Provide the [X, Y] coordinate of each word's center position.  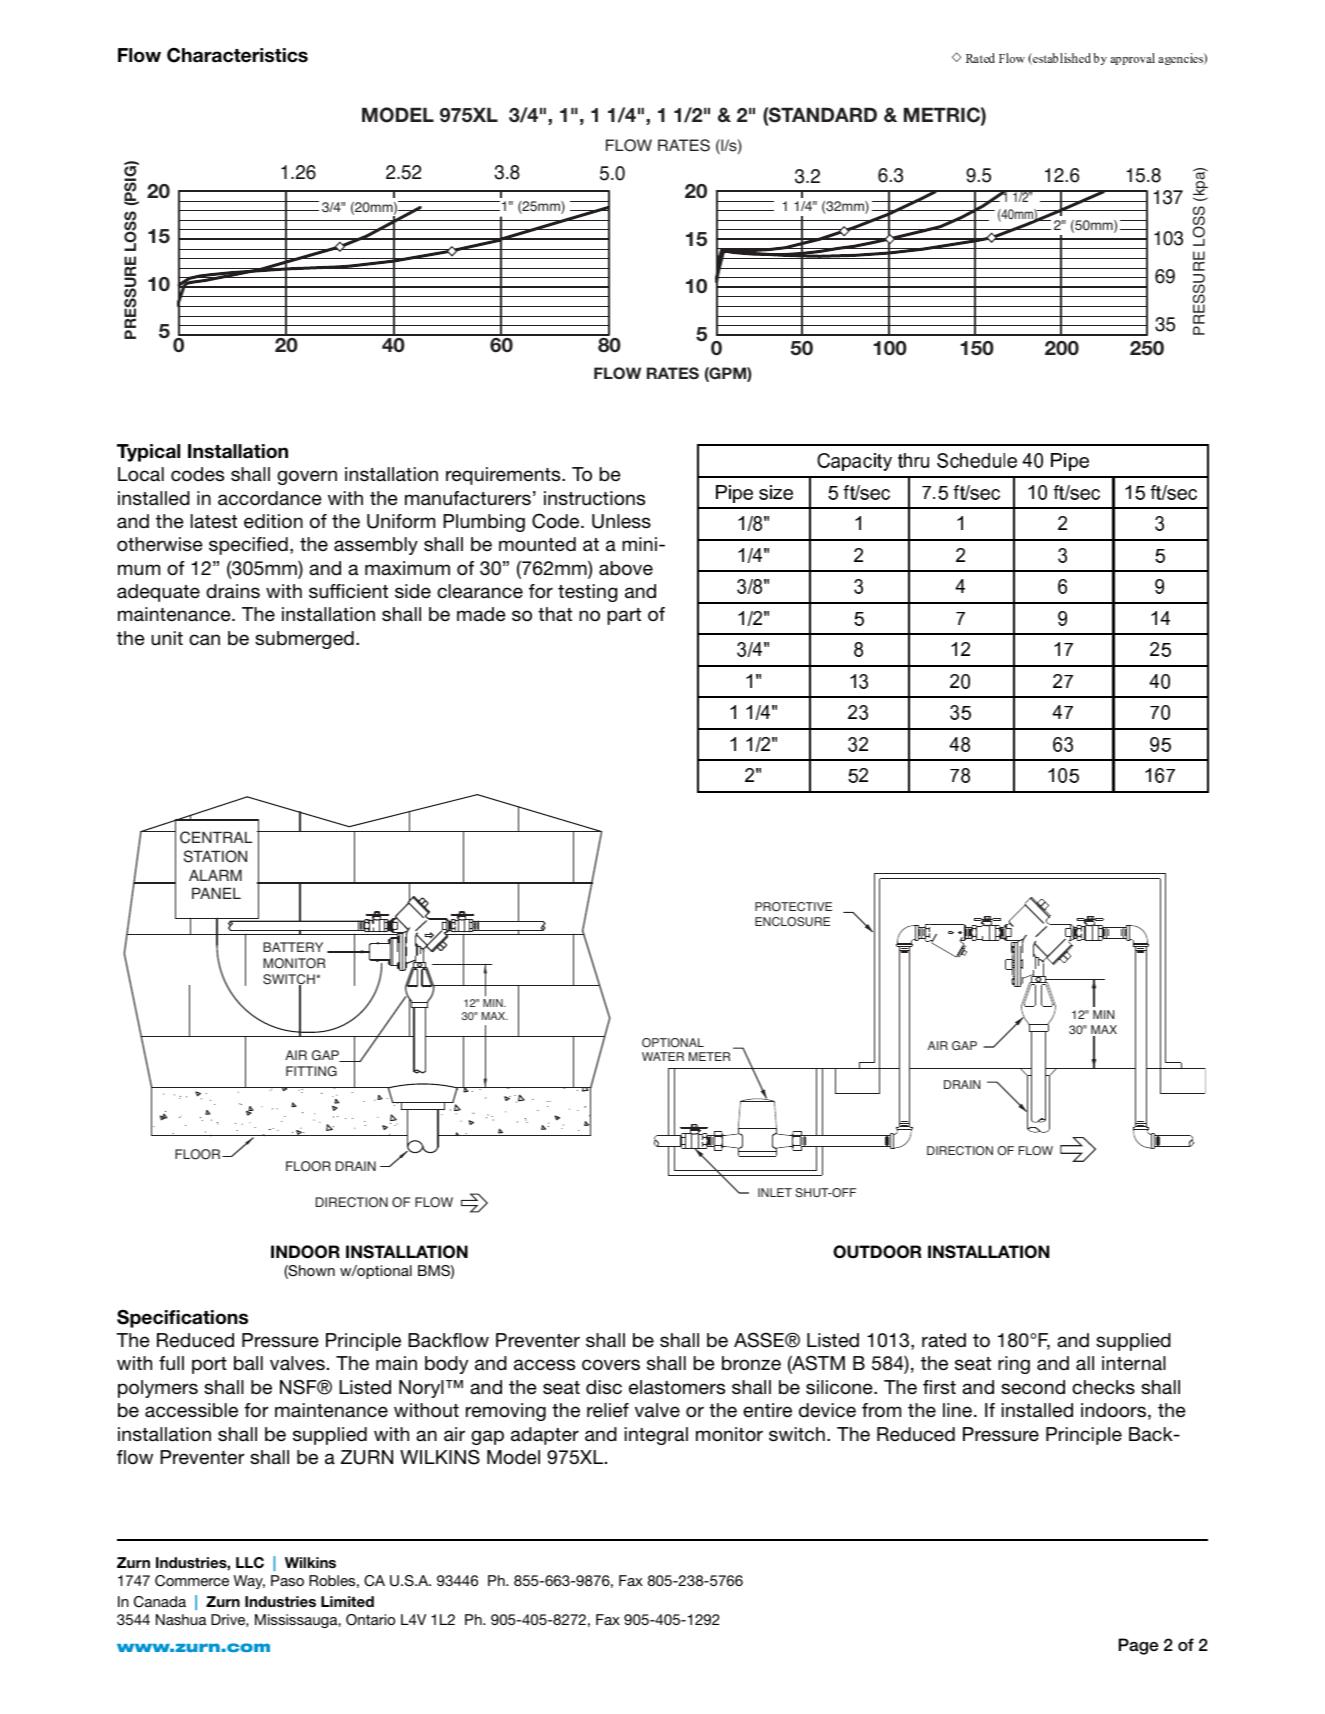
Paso [287, 1580]
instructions [594, 498]
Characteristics [237, 55]
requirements [504, 476]
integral [656, 1436]
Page [1138, 1646]
